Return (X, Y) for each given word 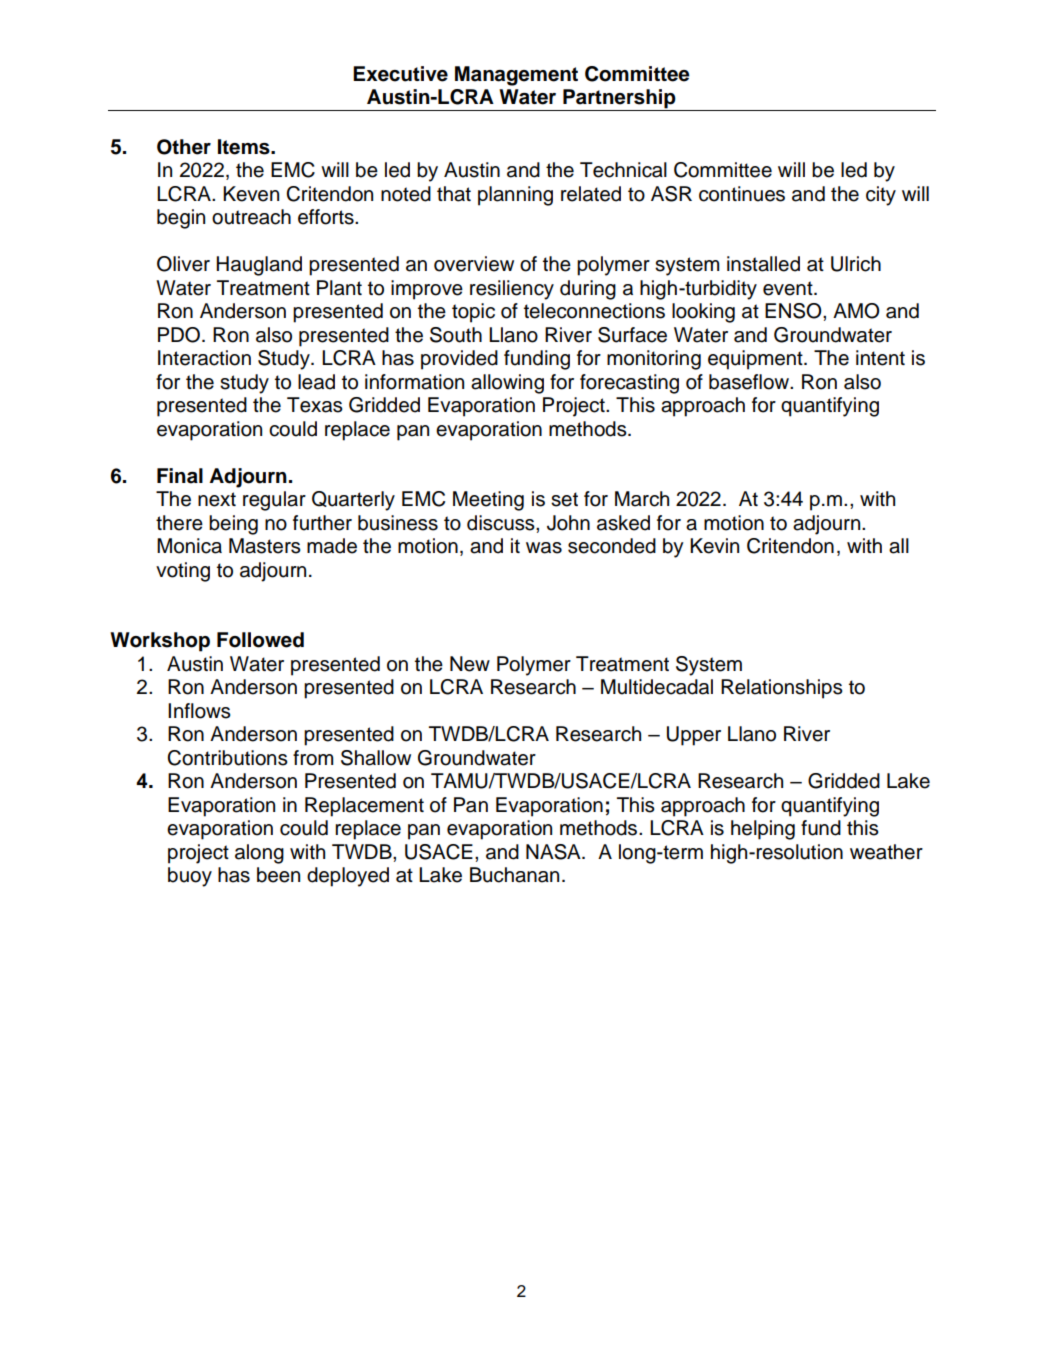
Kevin (714, 546)
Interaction (204, 358)
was (544, 548)
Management (516, 76)
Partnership (619, 100)
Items (245, 147)
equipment (756, 360)
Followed (260, 640)
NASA (554, 852)
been (278, 875)
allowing (507, 384)
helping (763, 830)
